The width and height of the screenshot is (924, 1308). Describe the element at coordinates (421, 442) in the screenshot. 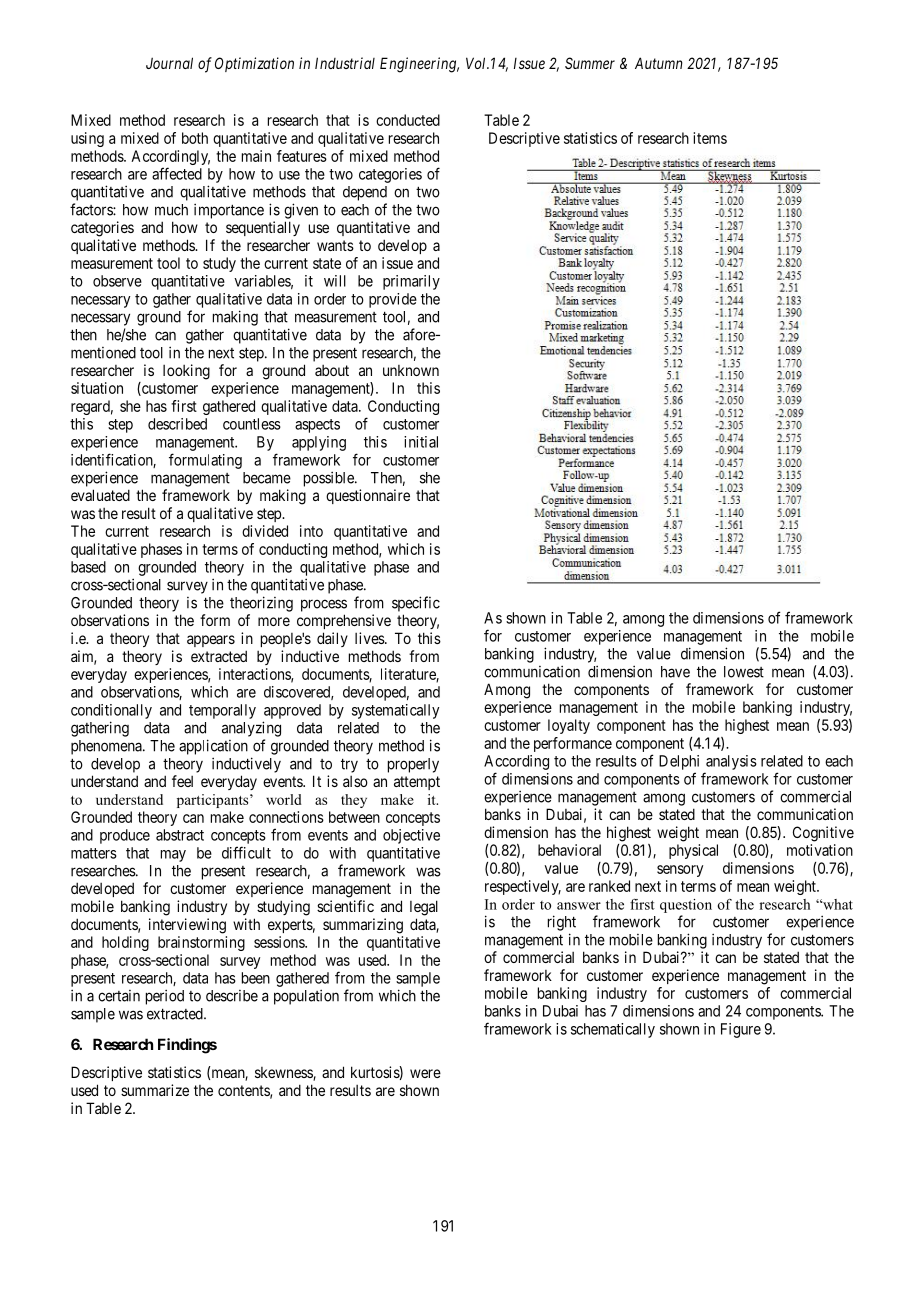

I see `initial` at that location.
